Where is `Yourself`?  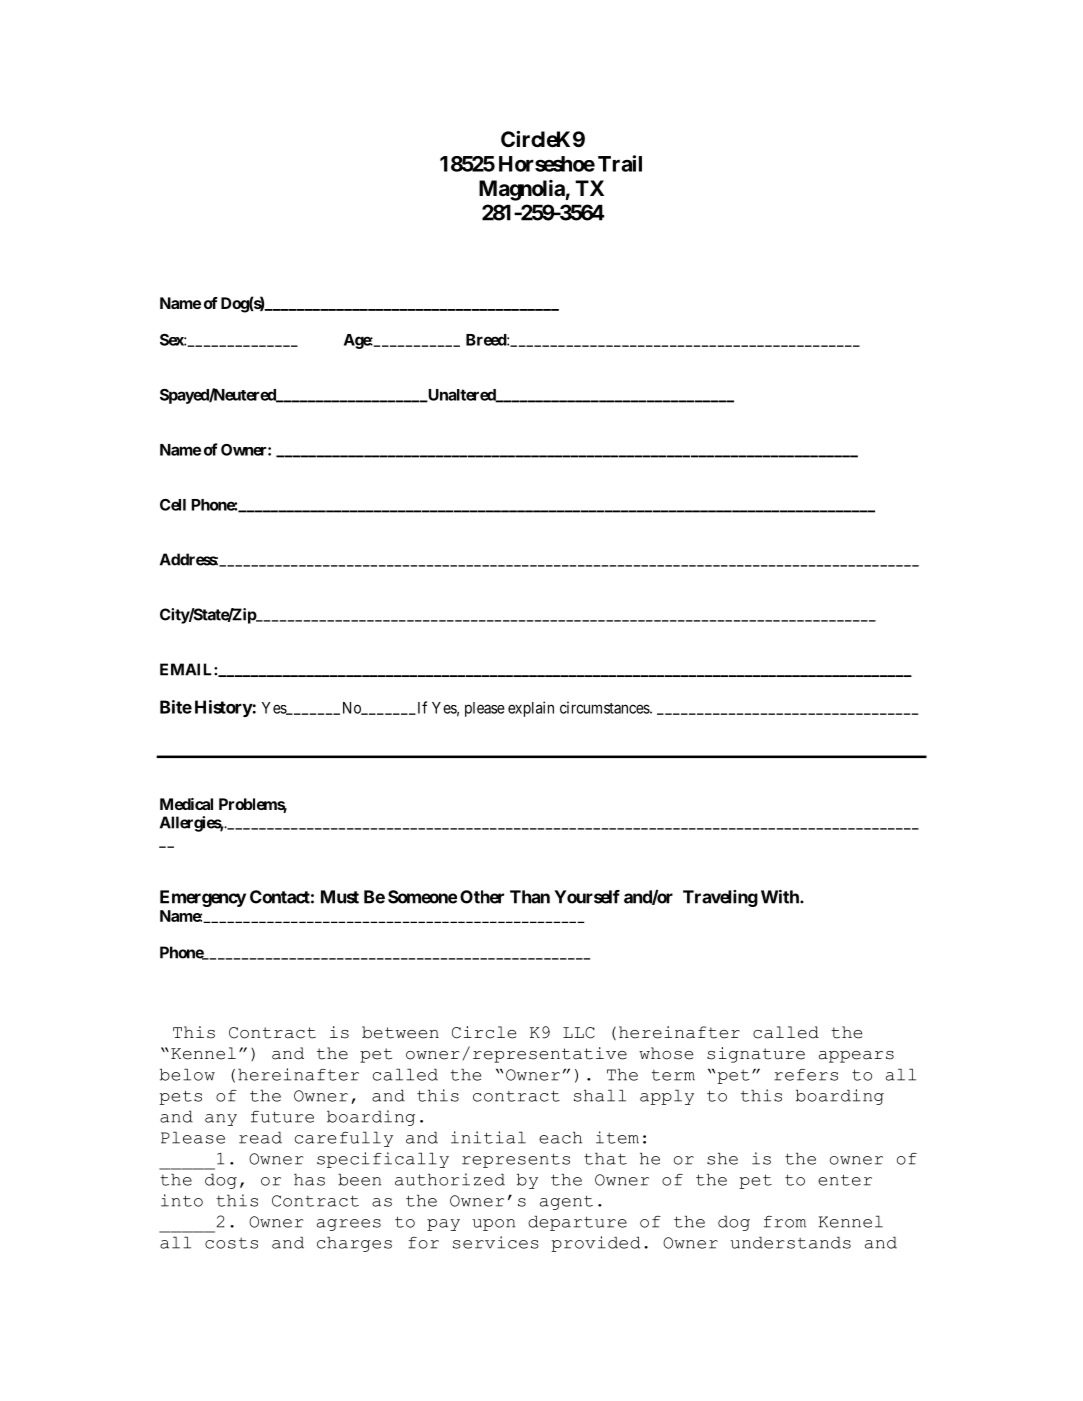
Yourself is located at coordinates (587, 897).
